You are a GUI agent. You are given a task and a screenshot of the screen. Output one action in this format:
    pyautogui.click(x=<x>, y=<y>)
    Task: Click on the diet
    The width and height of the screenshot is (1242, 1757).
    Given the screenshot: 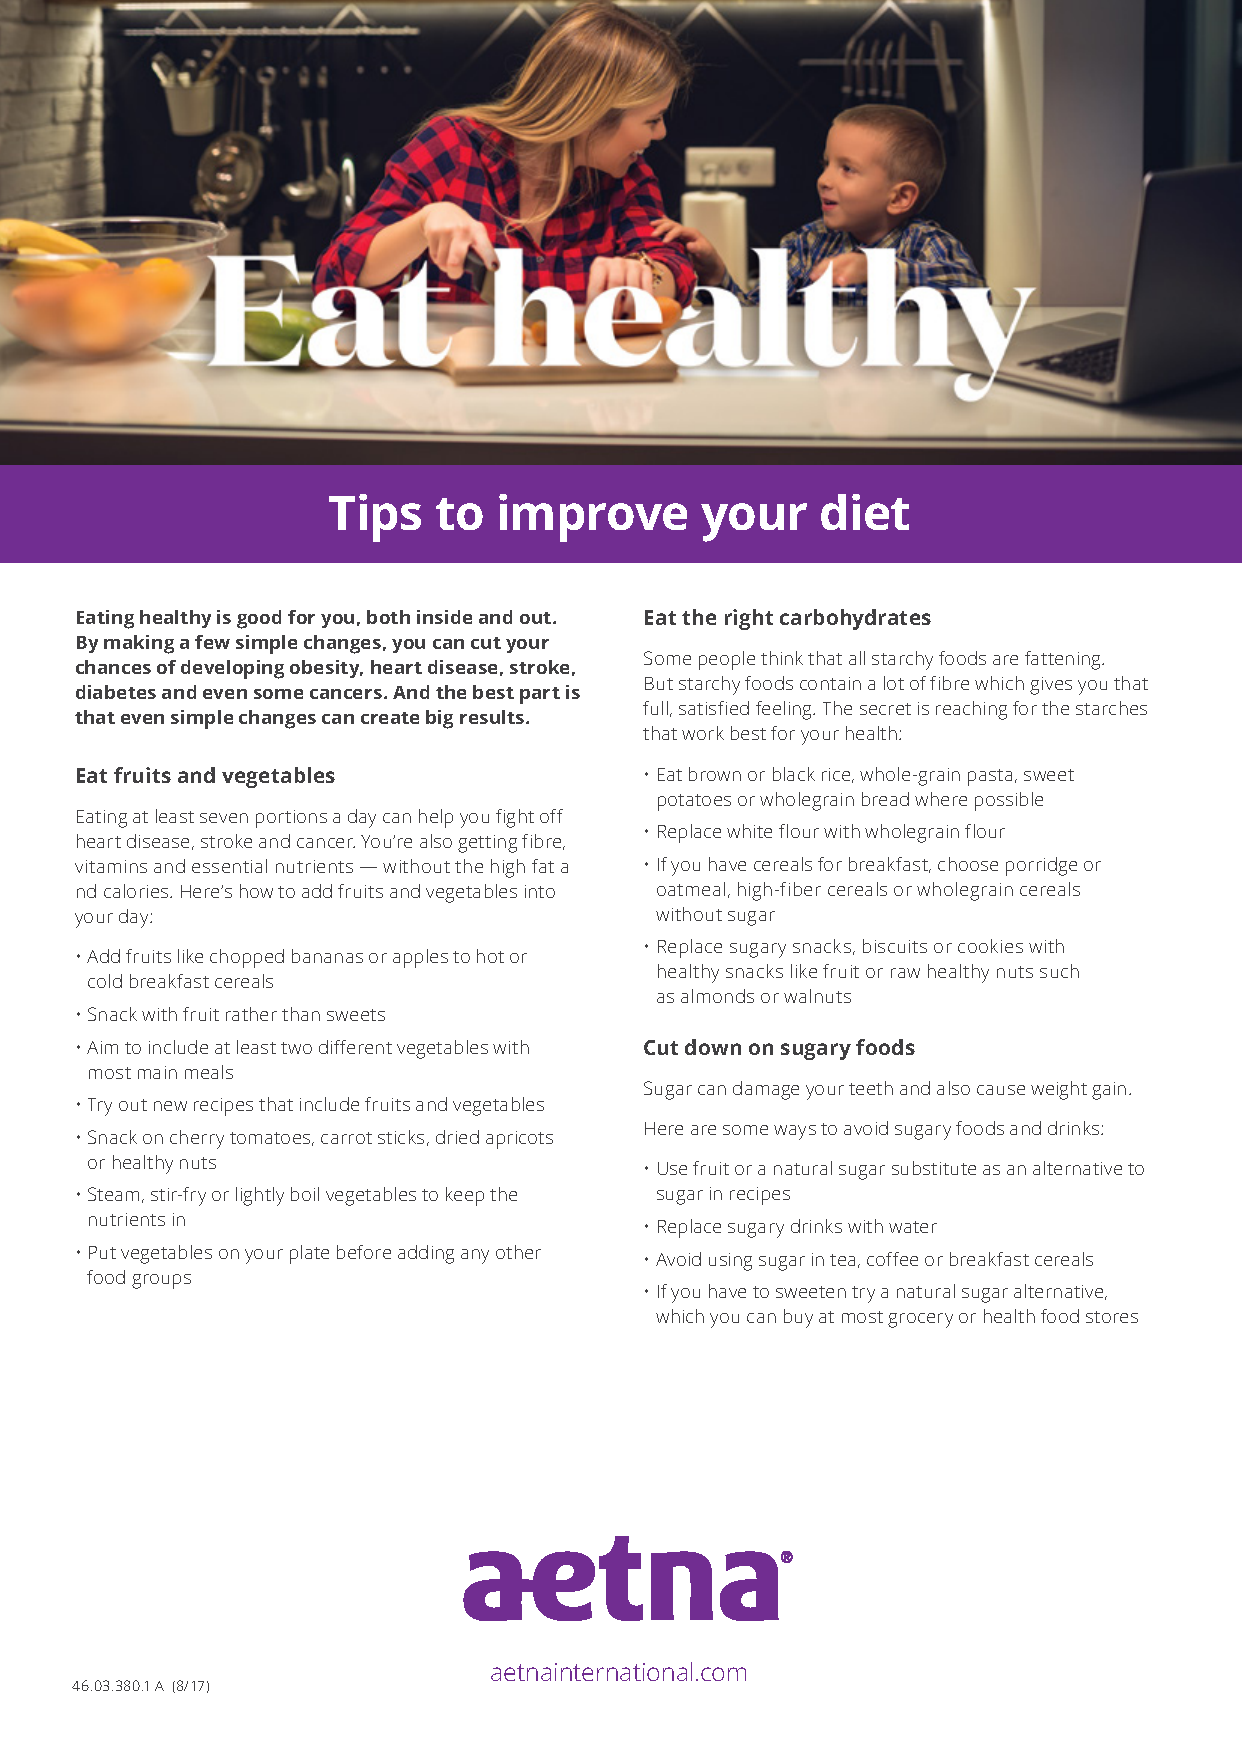 What is the action you would take?
    pyautogui.click(x=865, y=512)
